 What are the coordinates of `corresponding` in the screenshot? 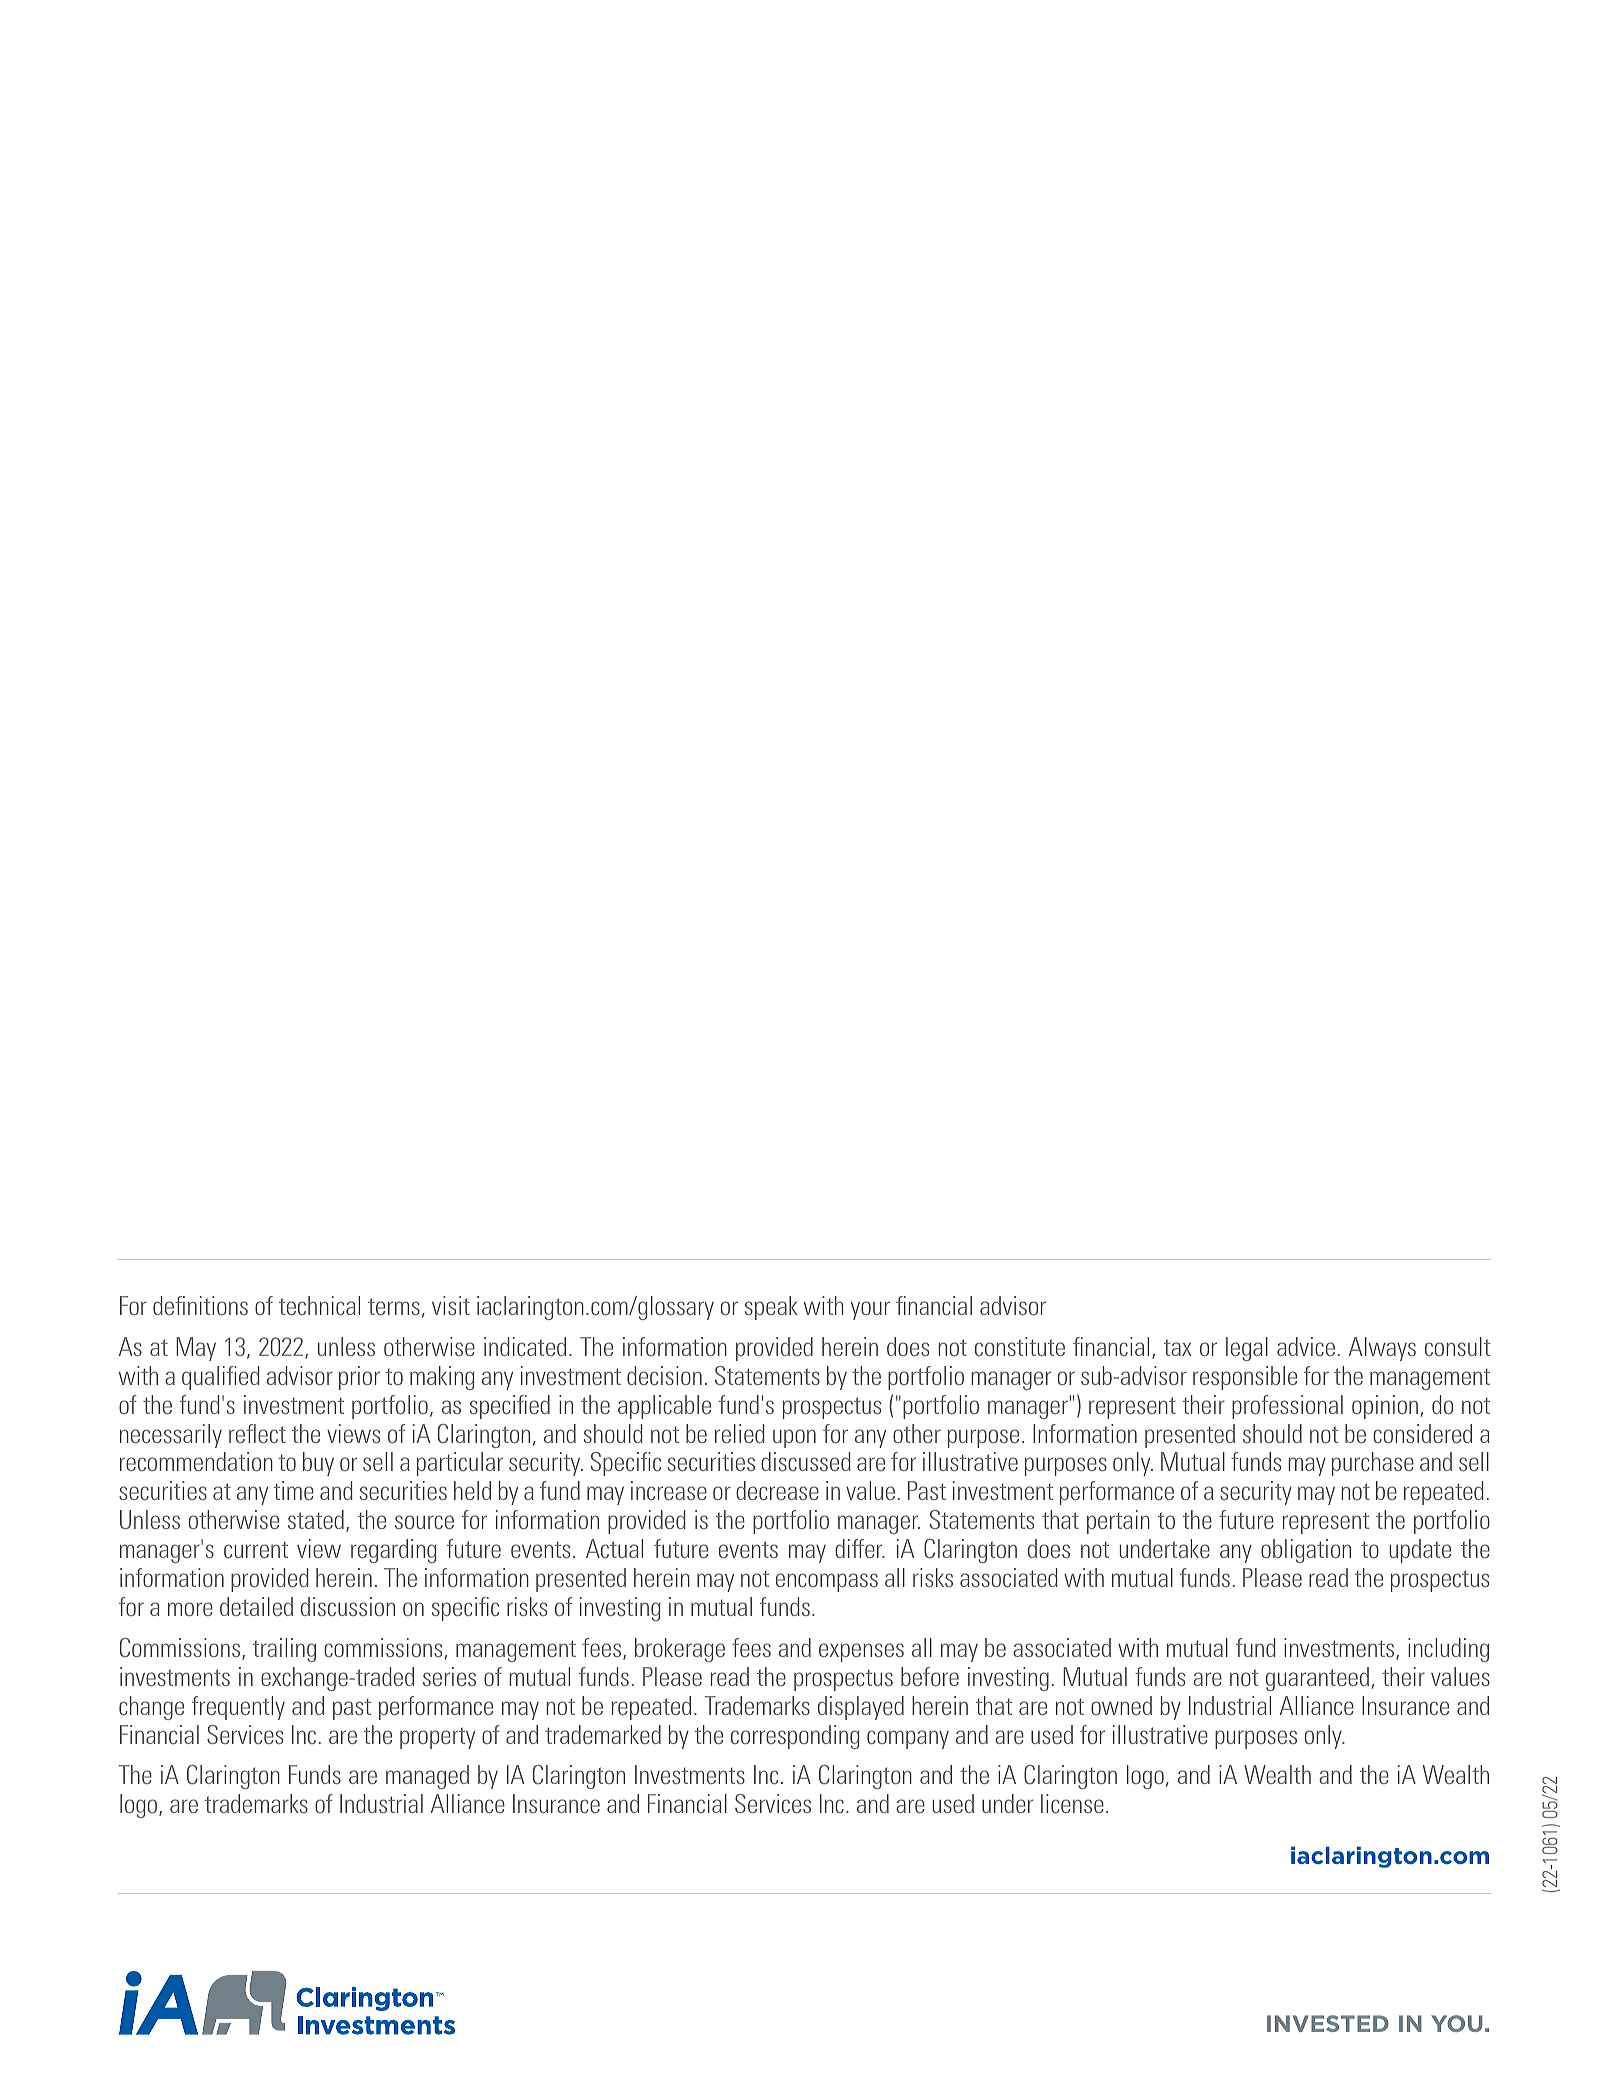 It's located at (795, 1737).
